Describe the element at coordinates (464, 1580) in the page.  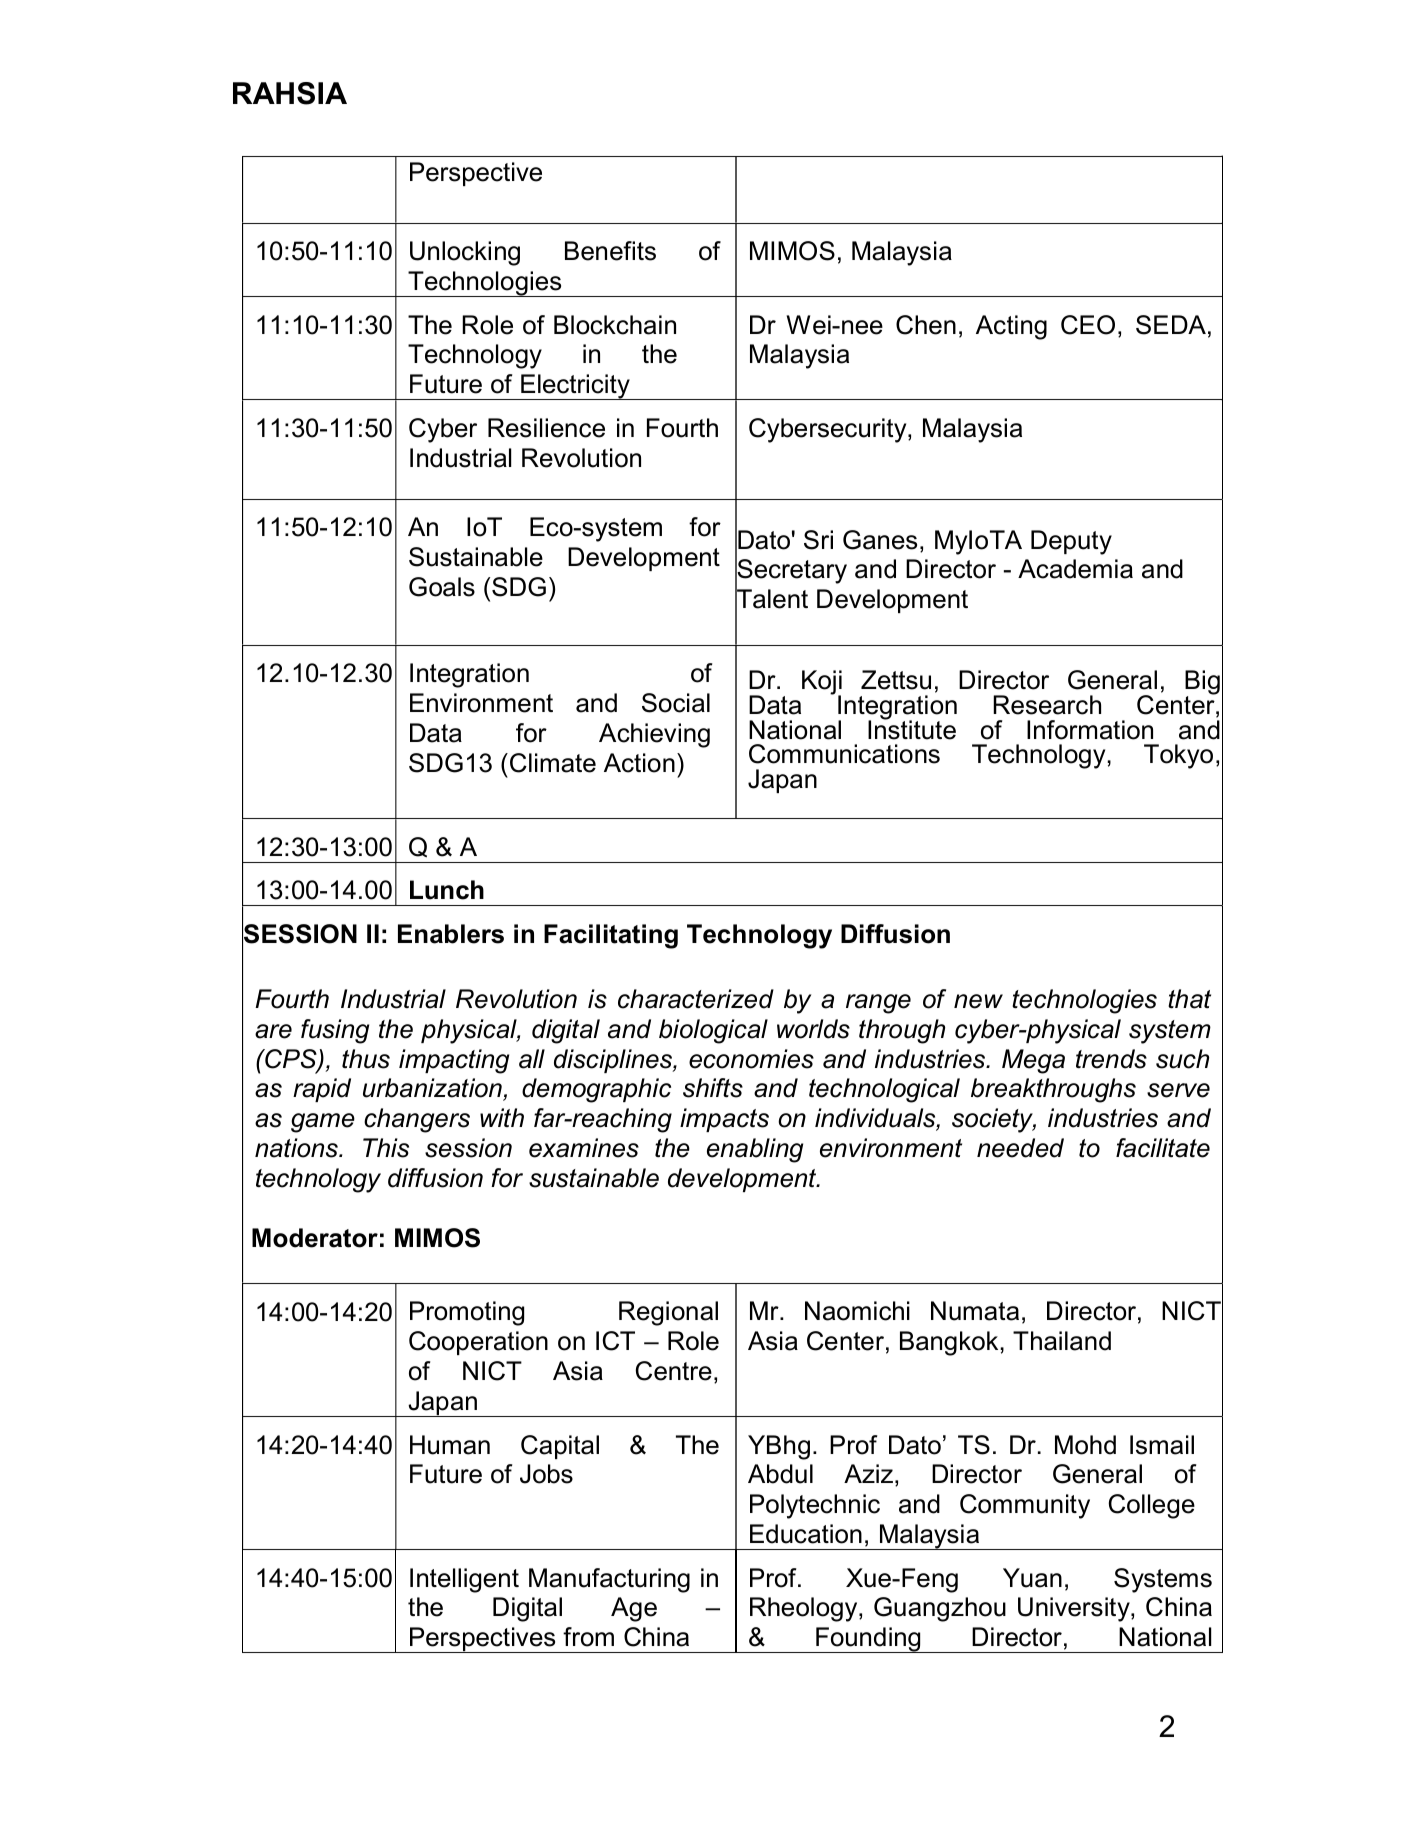
I see `Intelligent` at that location.
